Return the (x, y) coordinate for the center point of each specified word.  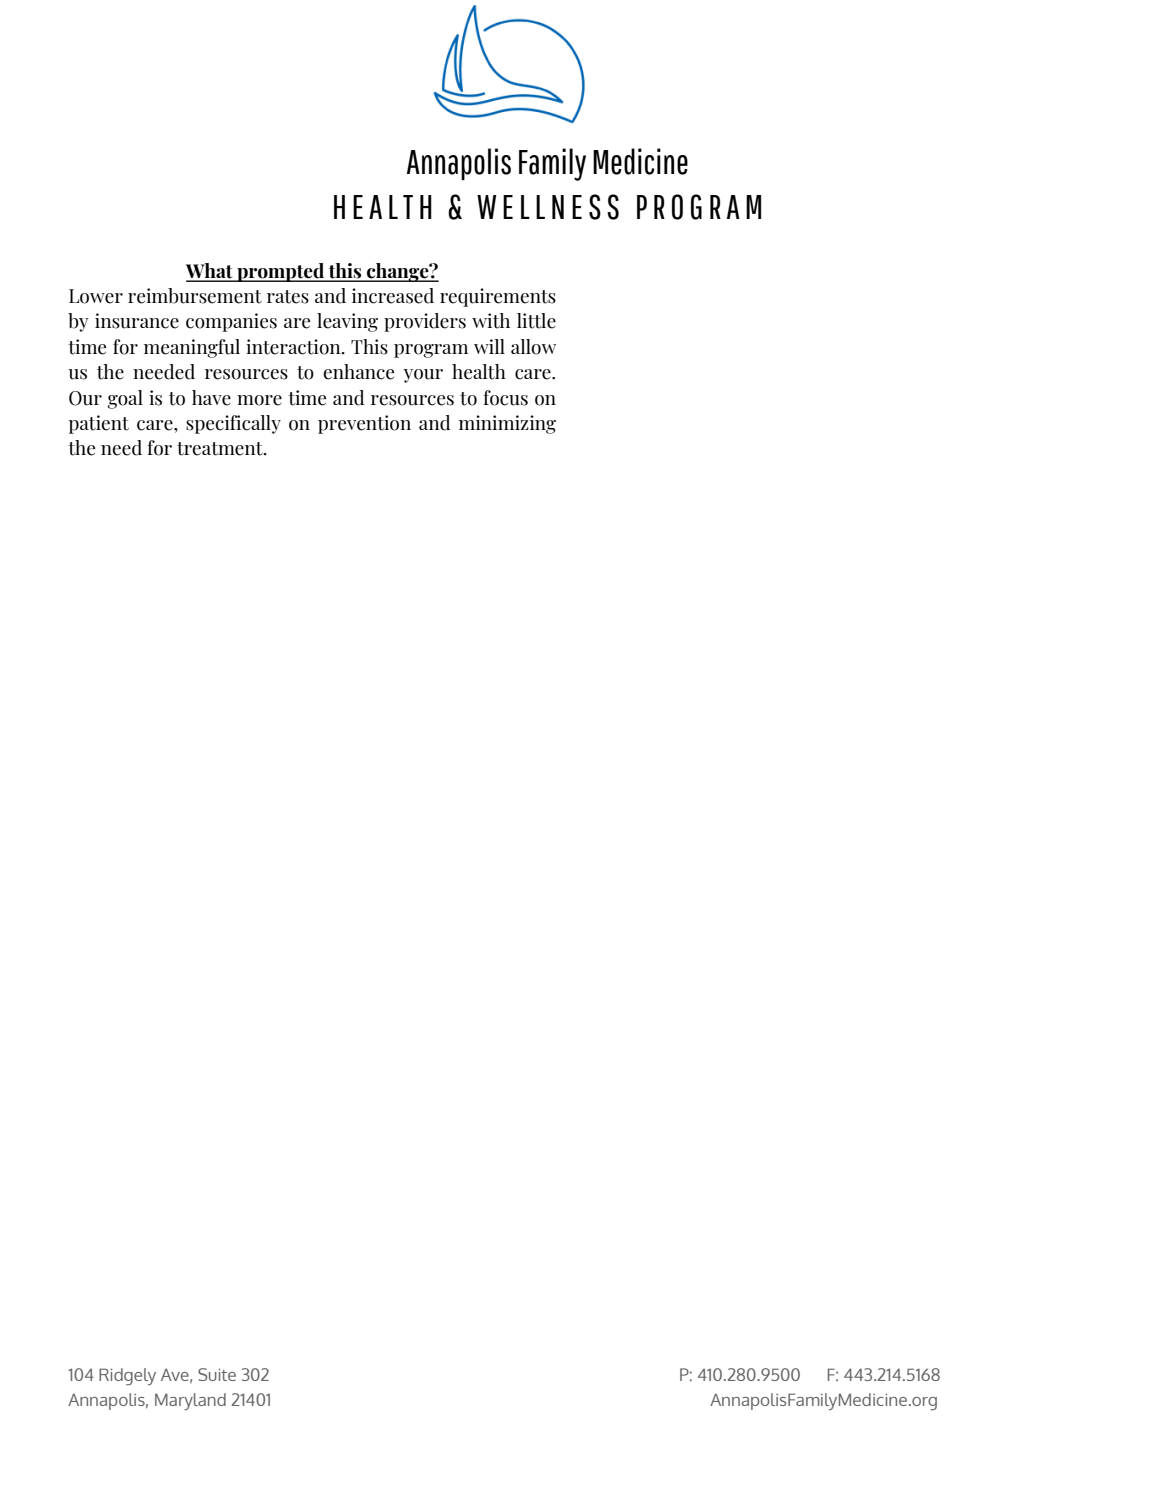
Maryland (190, 1401)
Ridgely (127, 1376)
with (491, 321)
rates (288, 297)
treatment (221, 449)
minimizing (507, 424)
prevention (364, 424)
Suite (217, 1374)
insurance (137, 321)
